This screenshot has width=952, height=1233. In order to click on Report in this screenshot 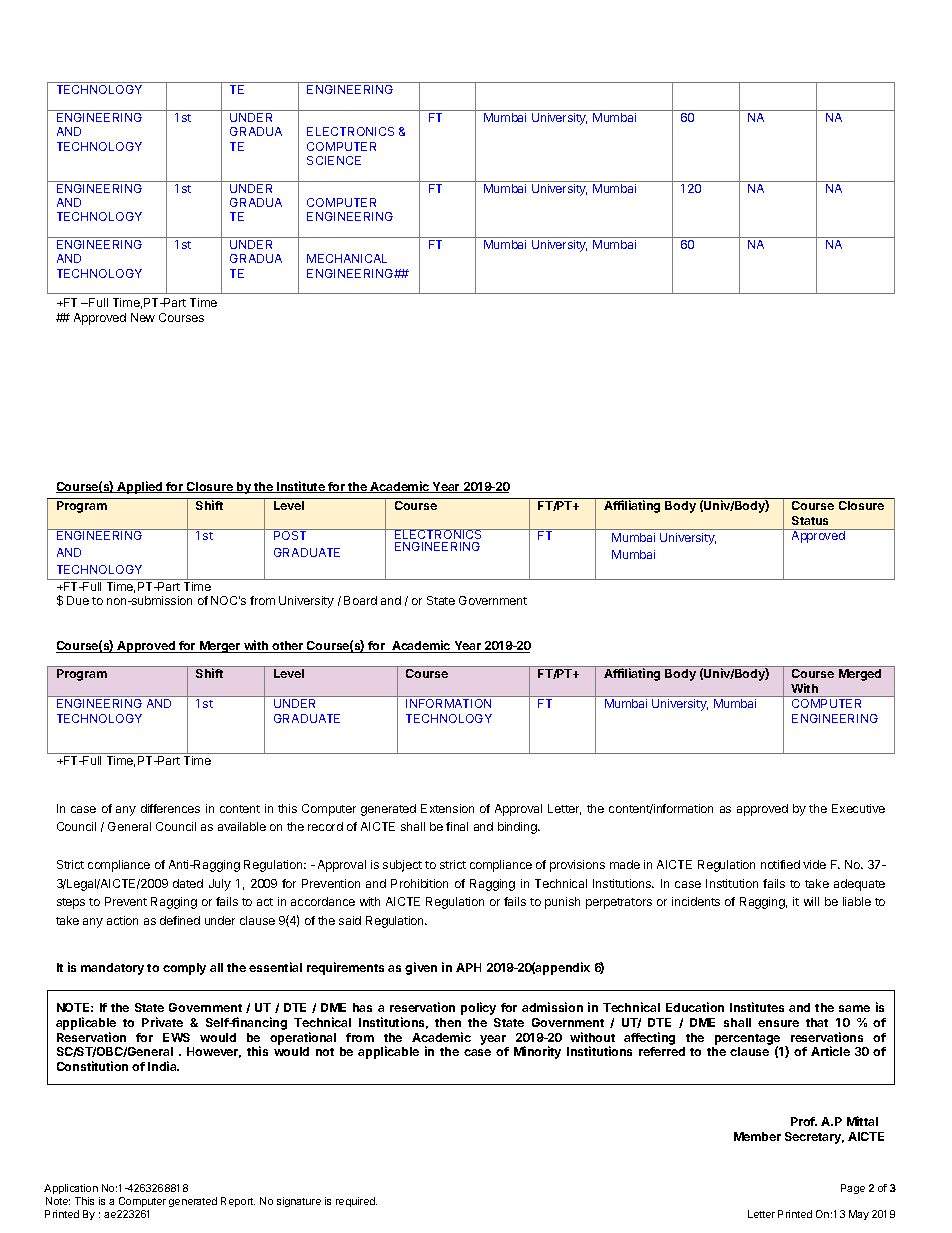, I will do `click(238, 1202)`.
